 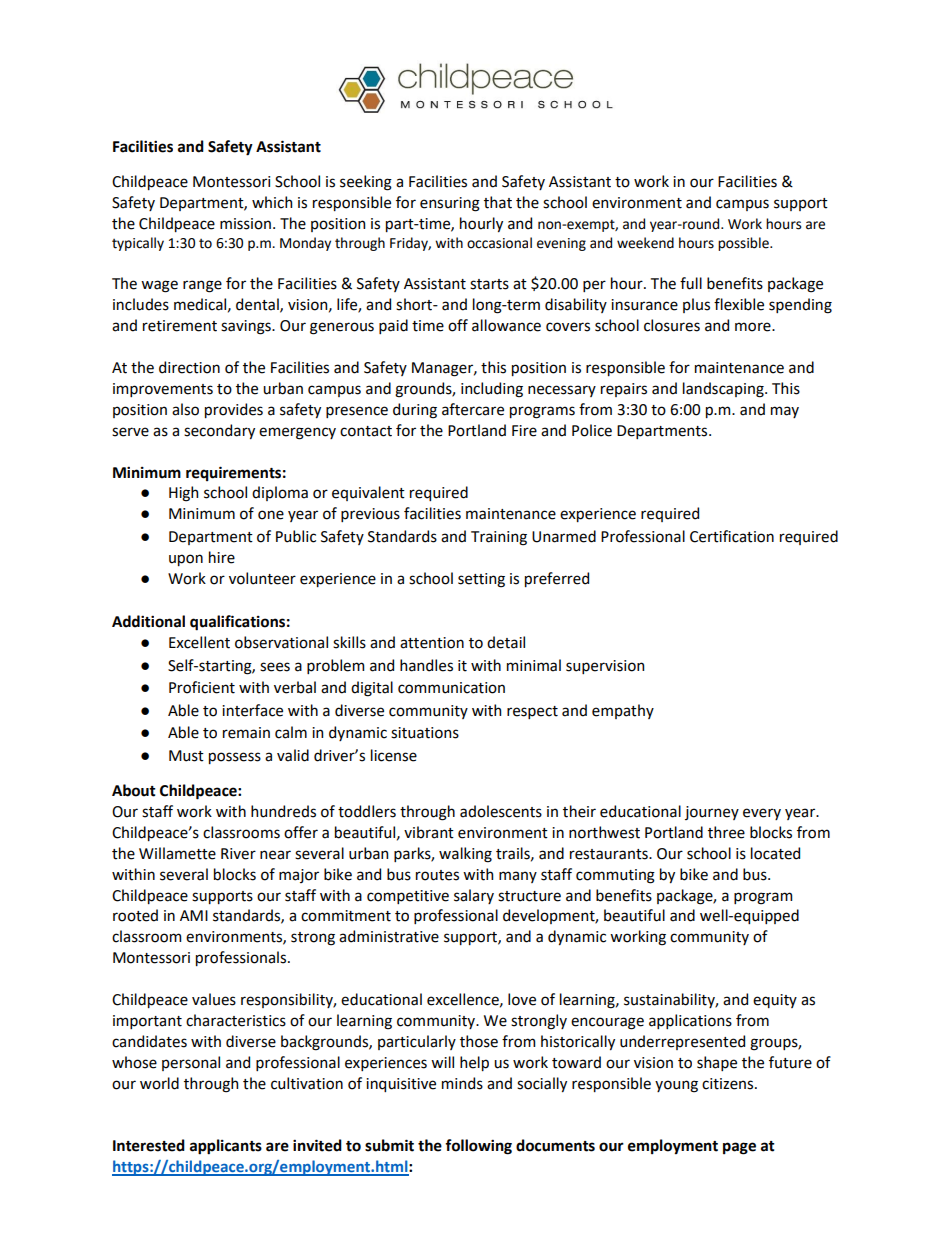 I want to click on mission, so click(x=245, y=224).
